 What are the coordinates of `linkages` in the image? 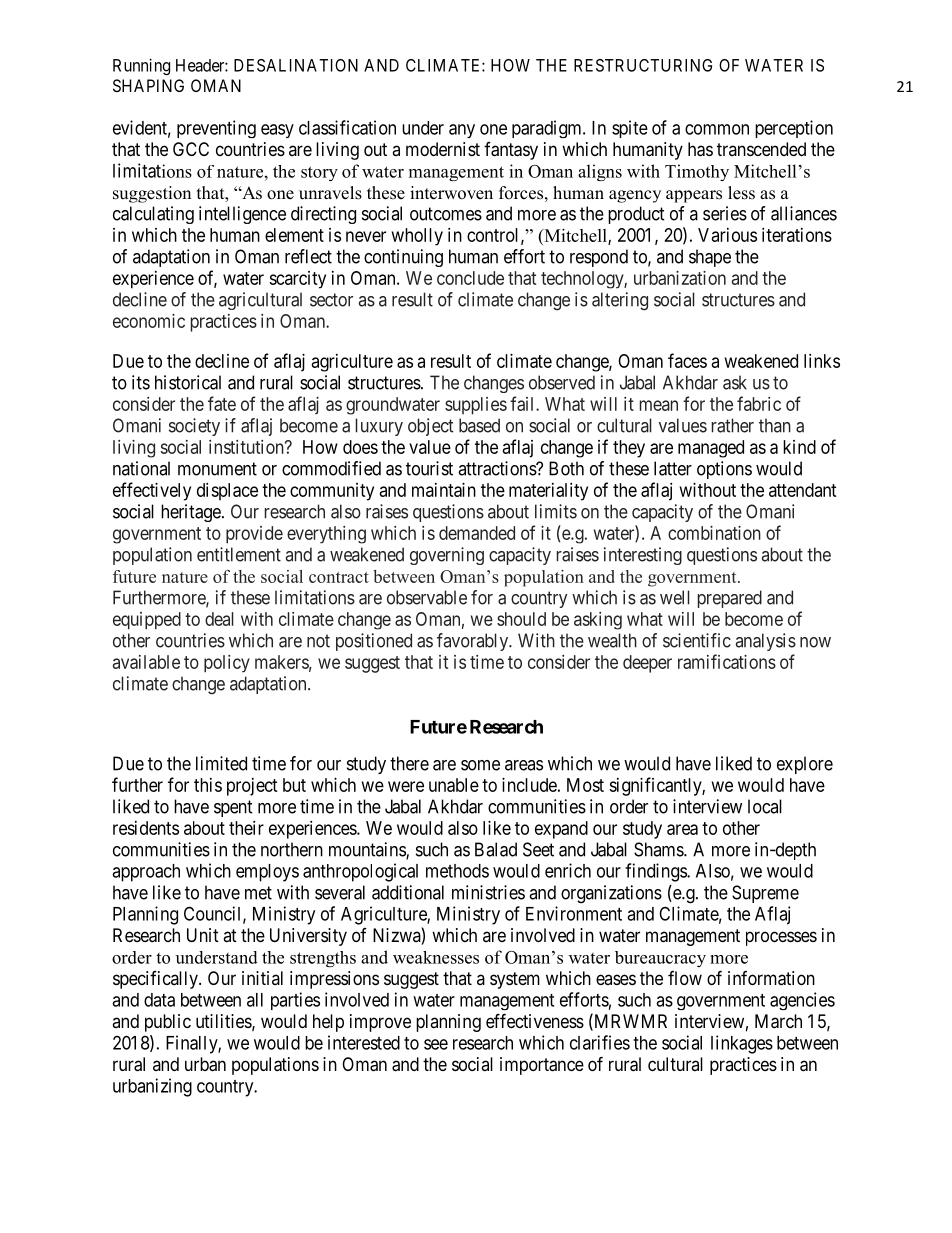 It's located at (742, 1044).
